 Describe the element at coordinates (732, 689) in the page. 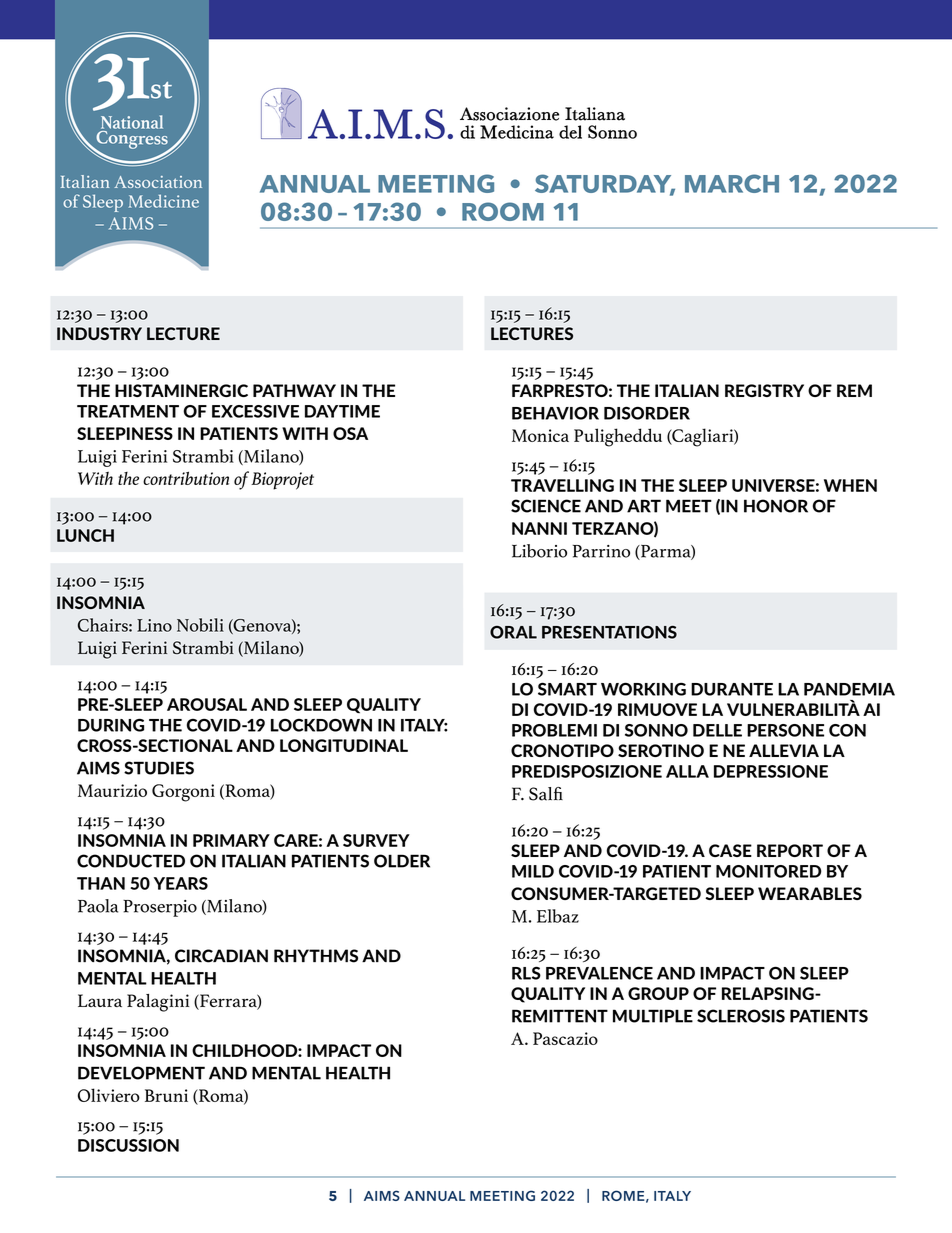

I see `DURANTE` at that location.
